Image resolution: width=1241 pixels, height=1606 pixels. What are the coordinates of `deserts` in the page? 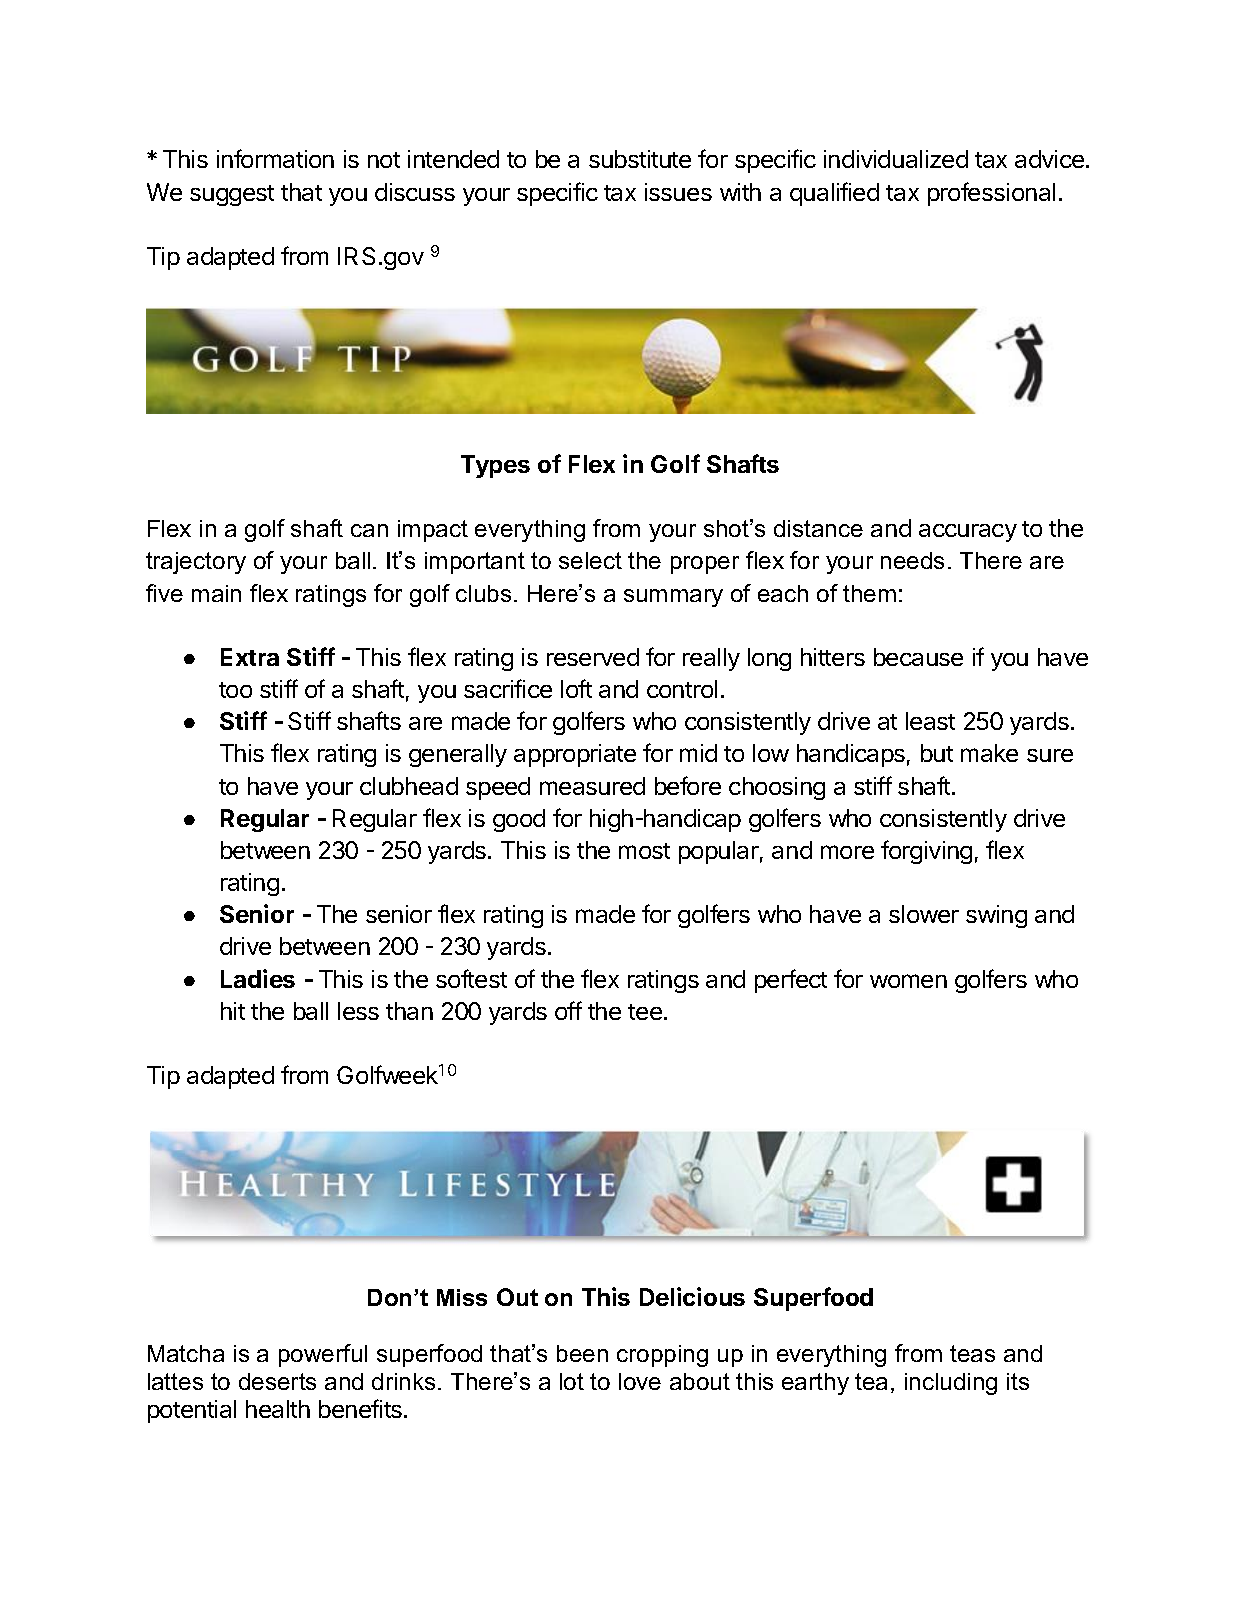 It's located at (277, 1381).
